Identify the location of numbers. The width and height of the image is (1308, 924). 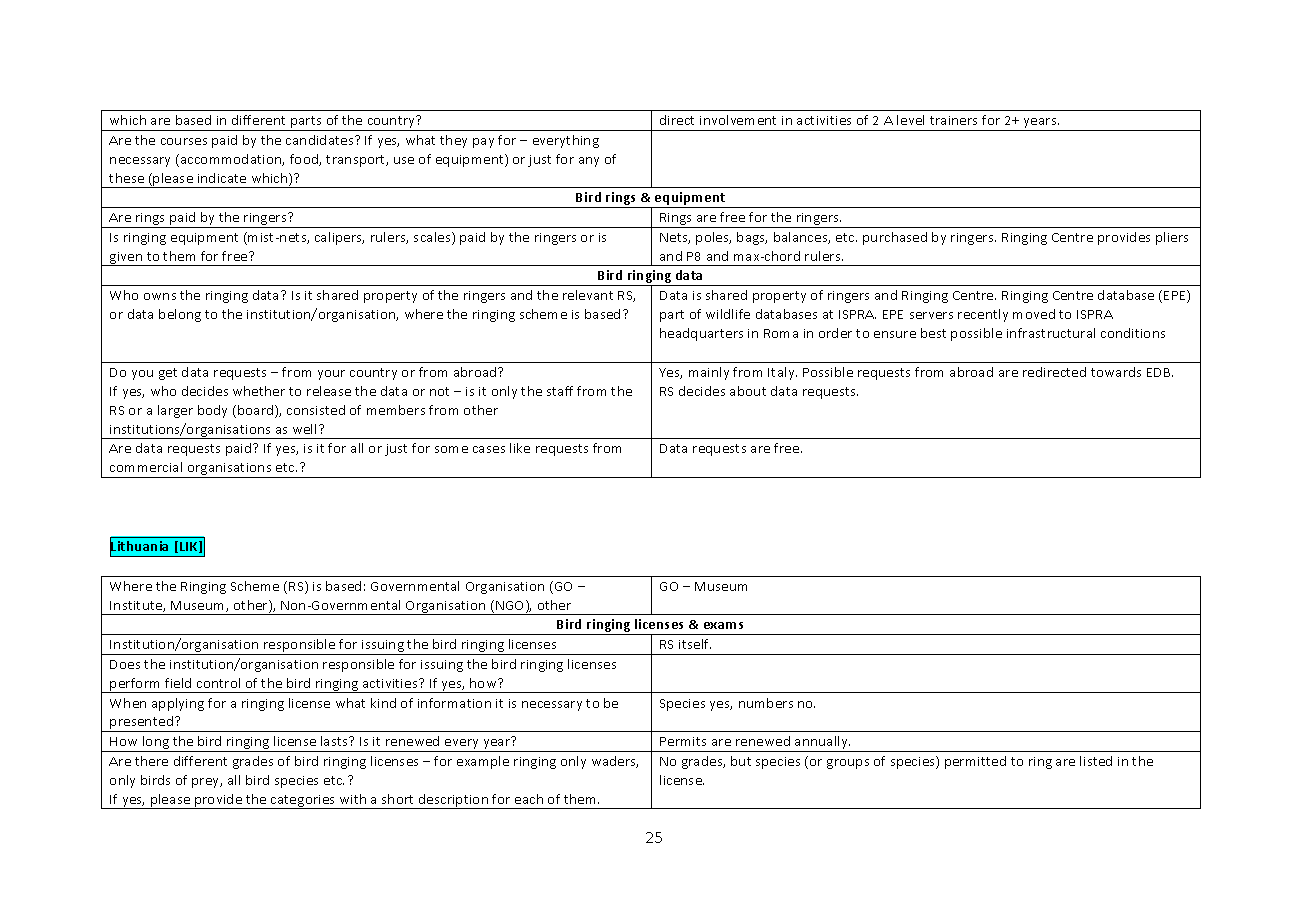
(766, 703).
